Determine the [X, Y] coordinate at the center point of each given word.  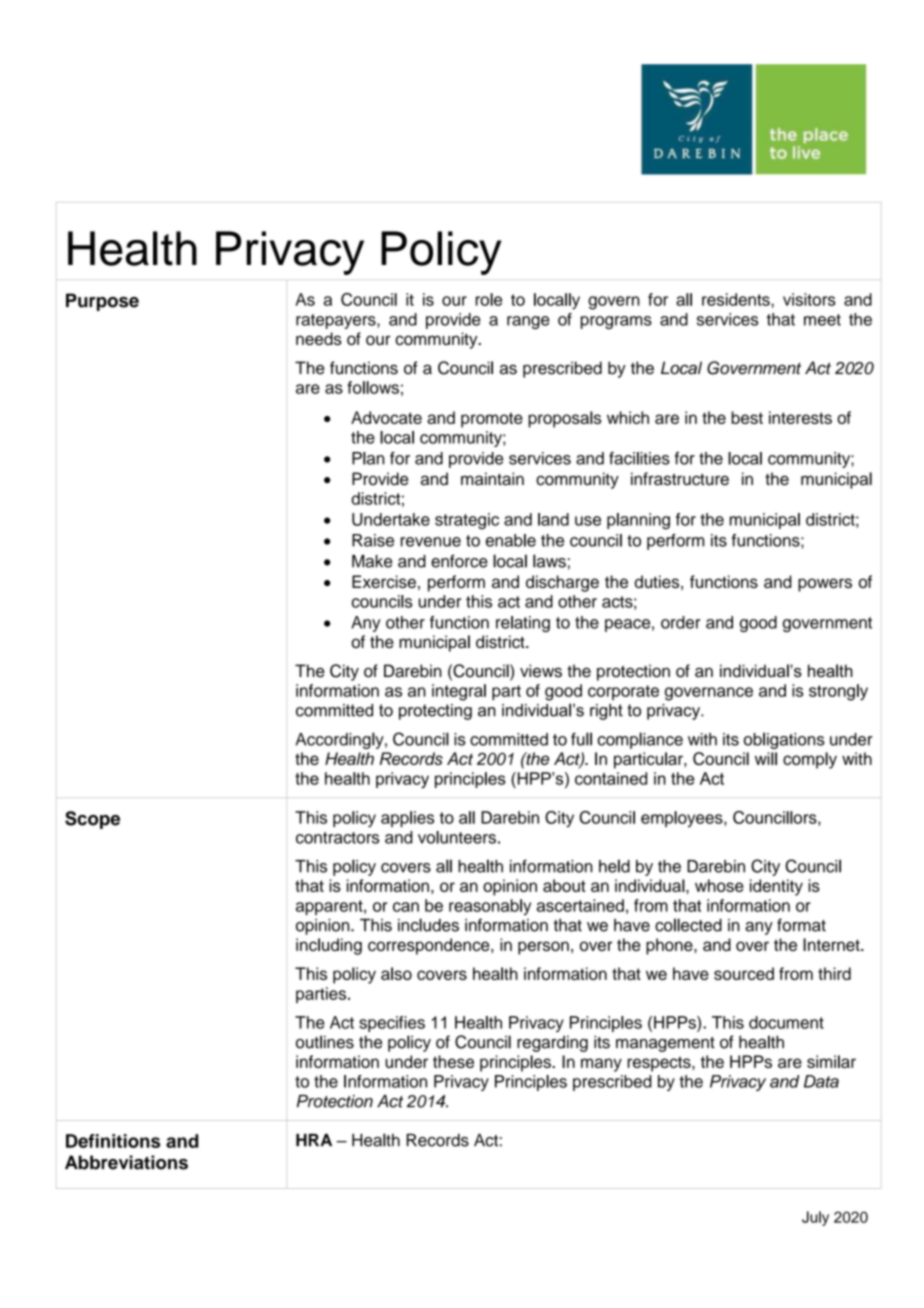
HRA [314, 1140]
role [489, 299]
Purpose [102, 302]
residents [737, 299]
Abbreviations [126, 1162]
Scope [92, 820]
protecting [435, 712]
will [766, 758]
